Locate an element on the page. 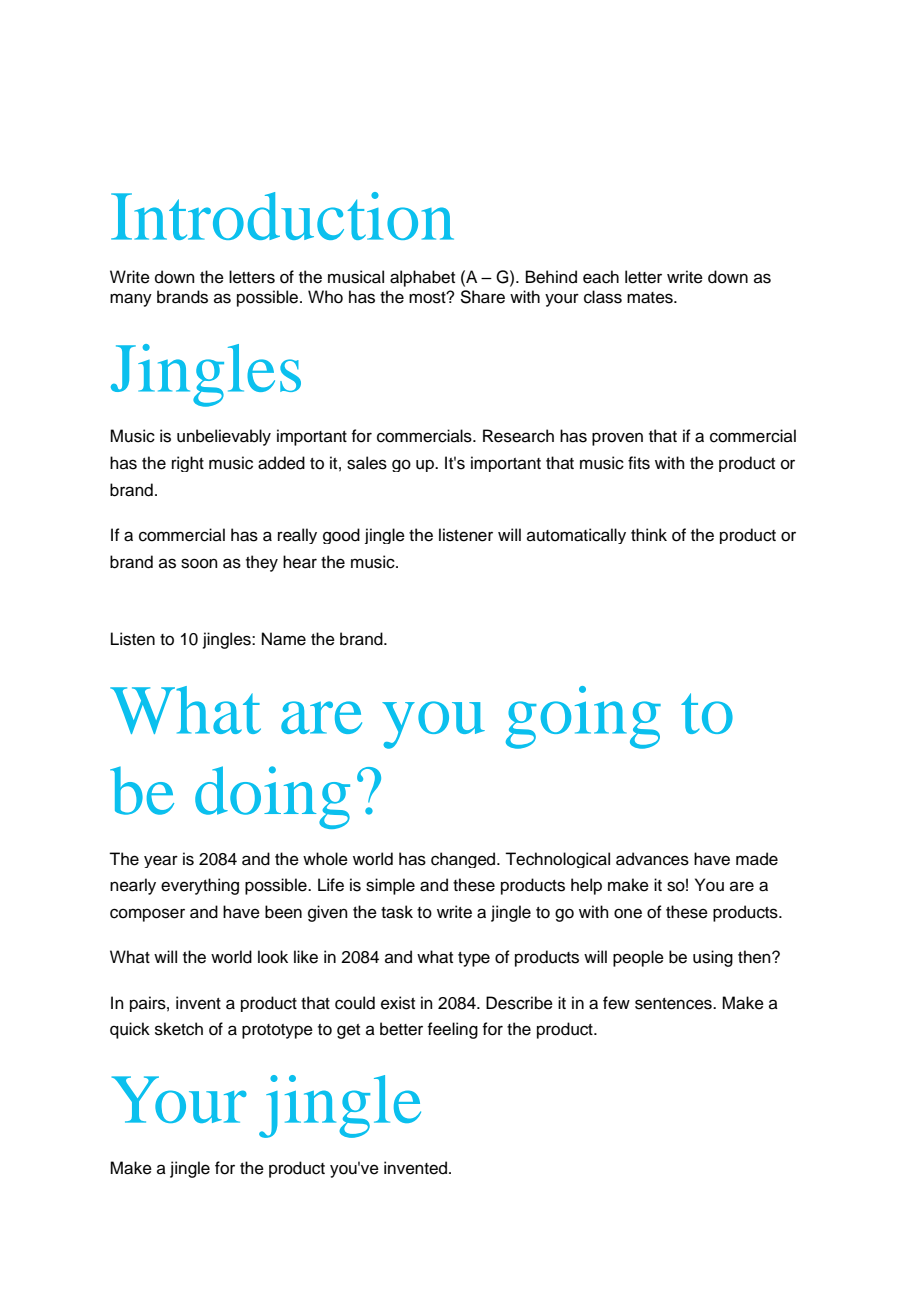 This document has height=1308, width=924. sales is located at coordinates (367, 463).
